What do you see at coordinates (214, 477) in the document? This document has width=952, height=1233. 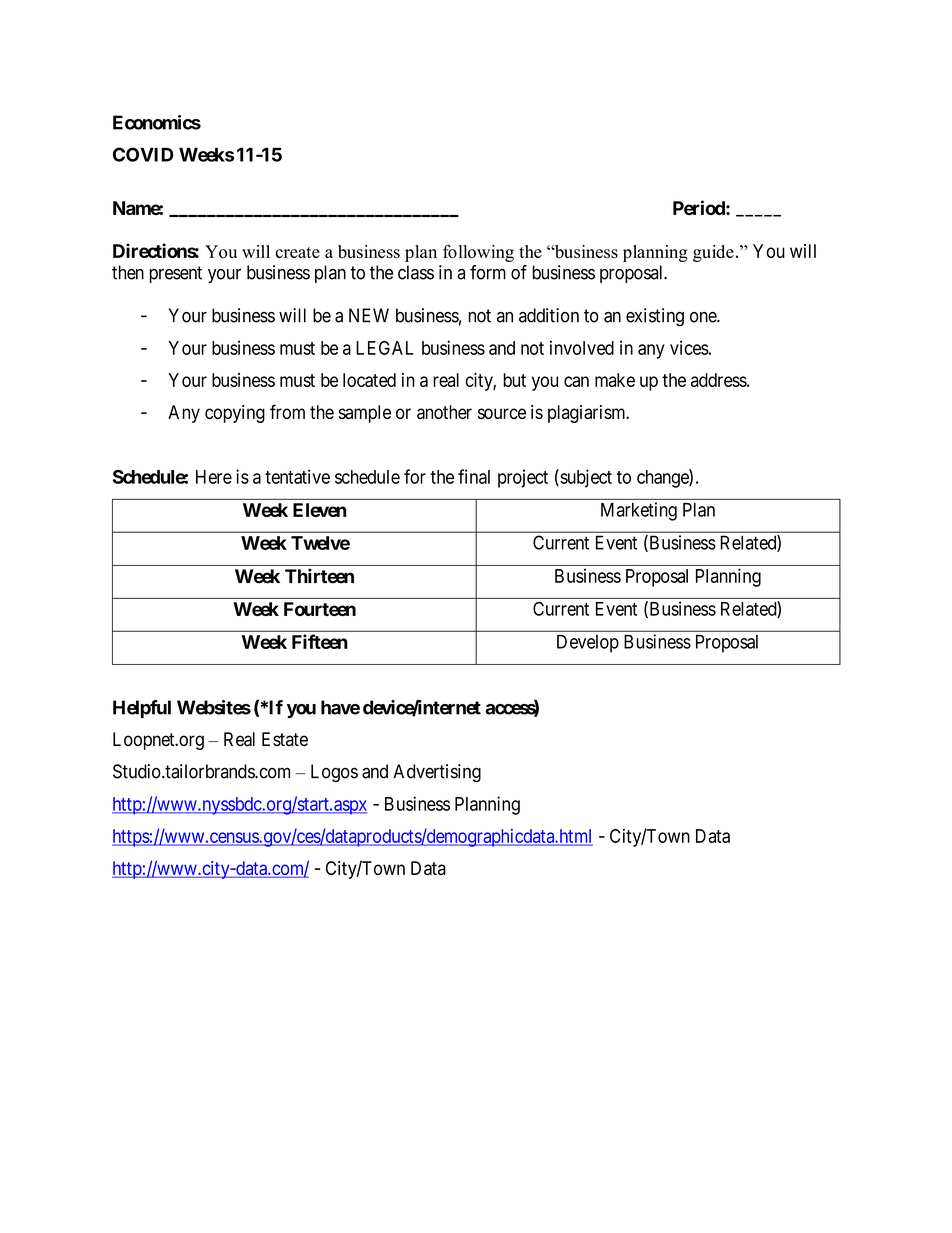 I see `Here` at bounding box center [214, 477].
